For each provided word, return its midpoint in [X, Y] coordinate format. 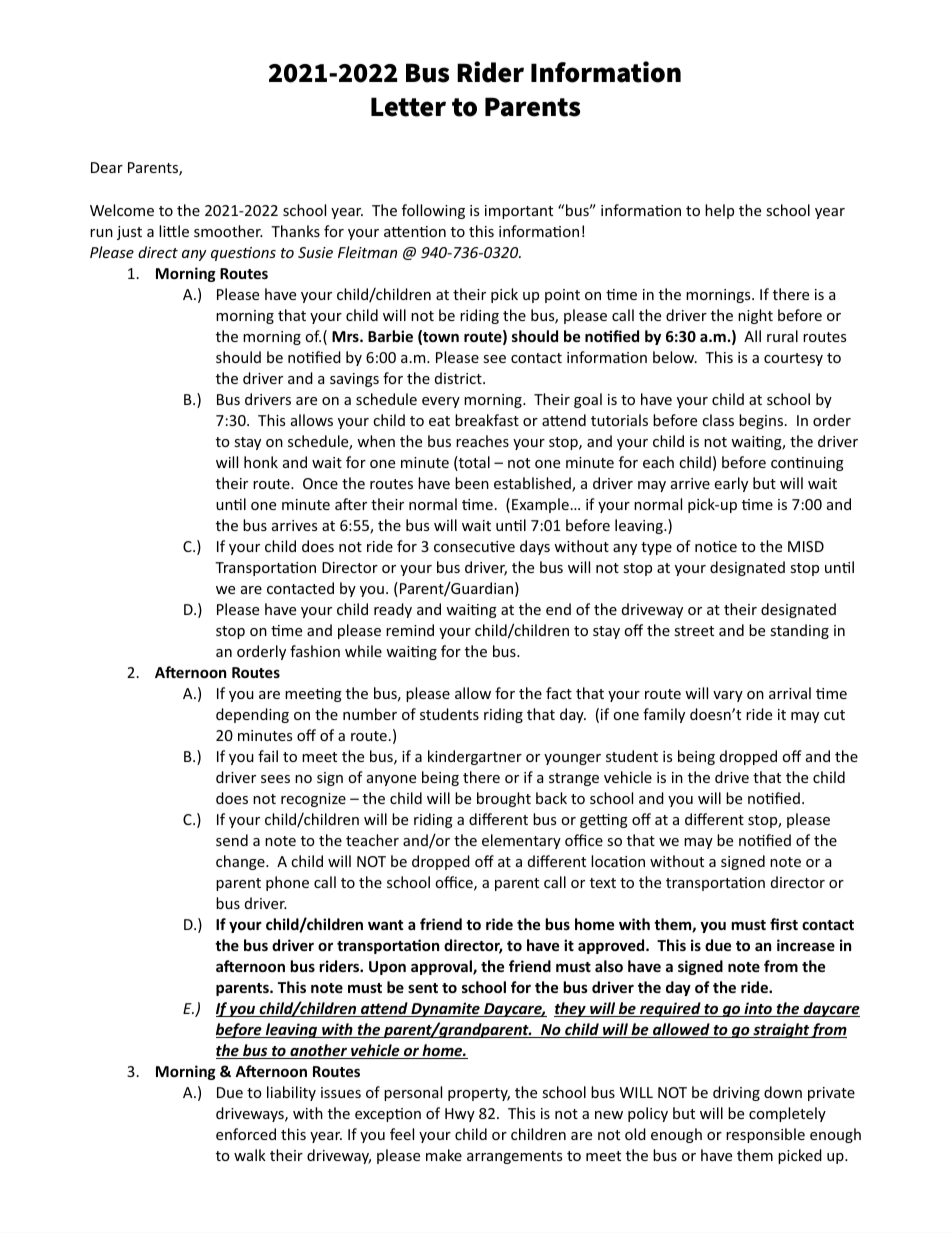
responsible [765, 1135]
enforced [246, 1134]
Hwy [460, 1115]
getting [604, 821]
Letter [408, 107]
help [719, 211]
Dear [107, 167]
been [472, 483]
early [731, 484]
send [232, 840]
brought [504, 799]
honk [261, 462]
